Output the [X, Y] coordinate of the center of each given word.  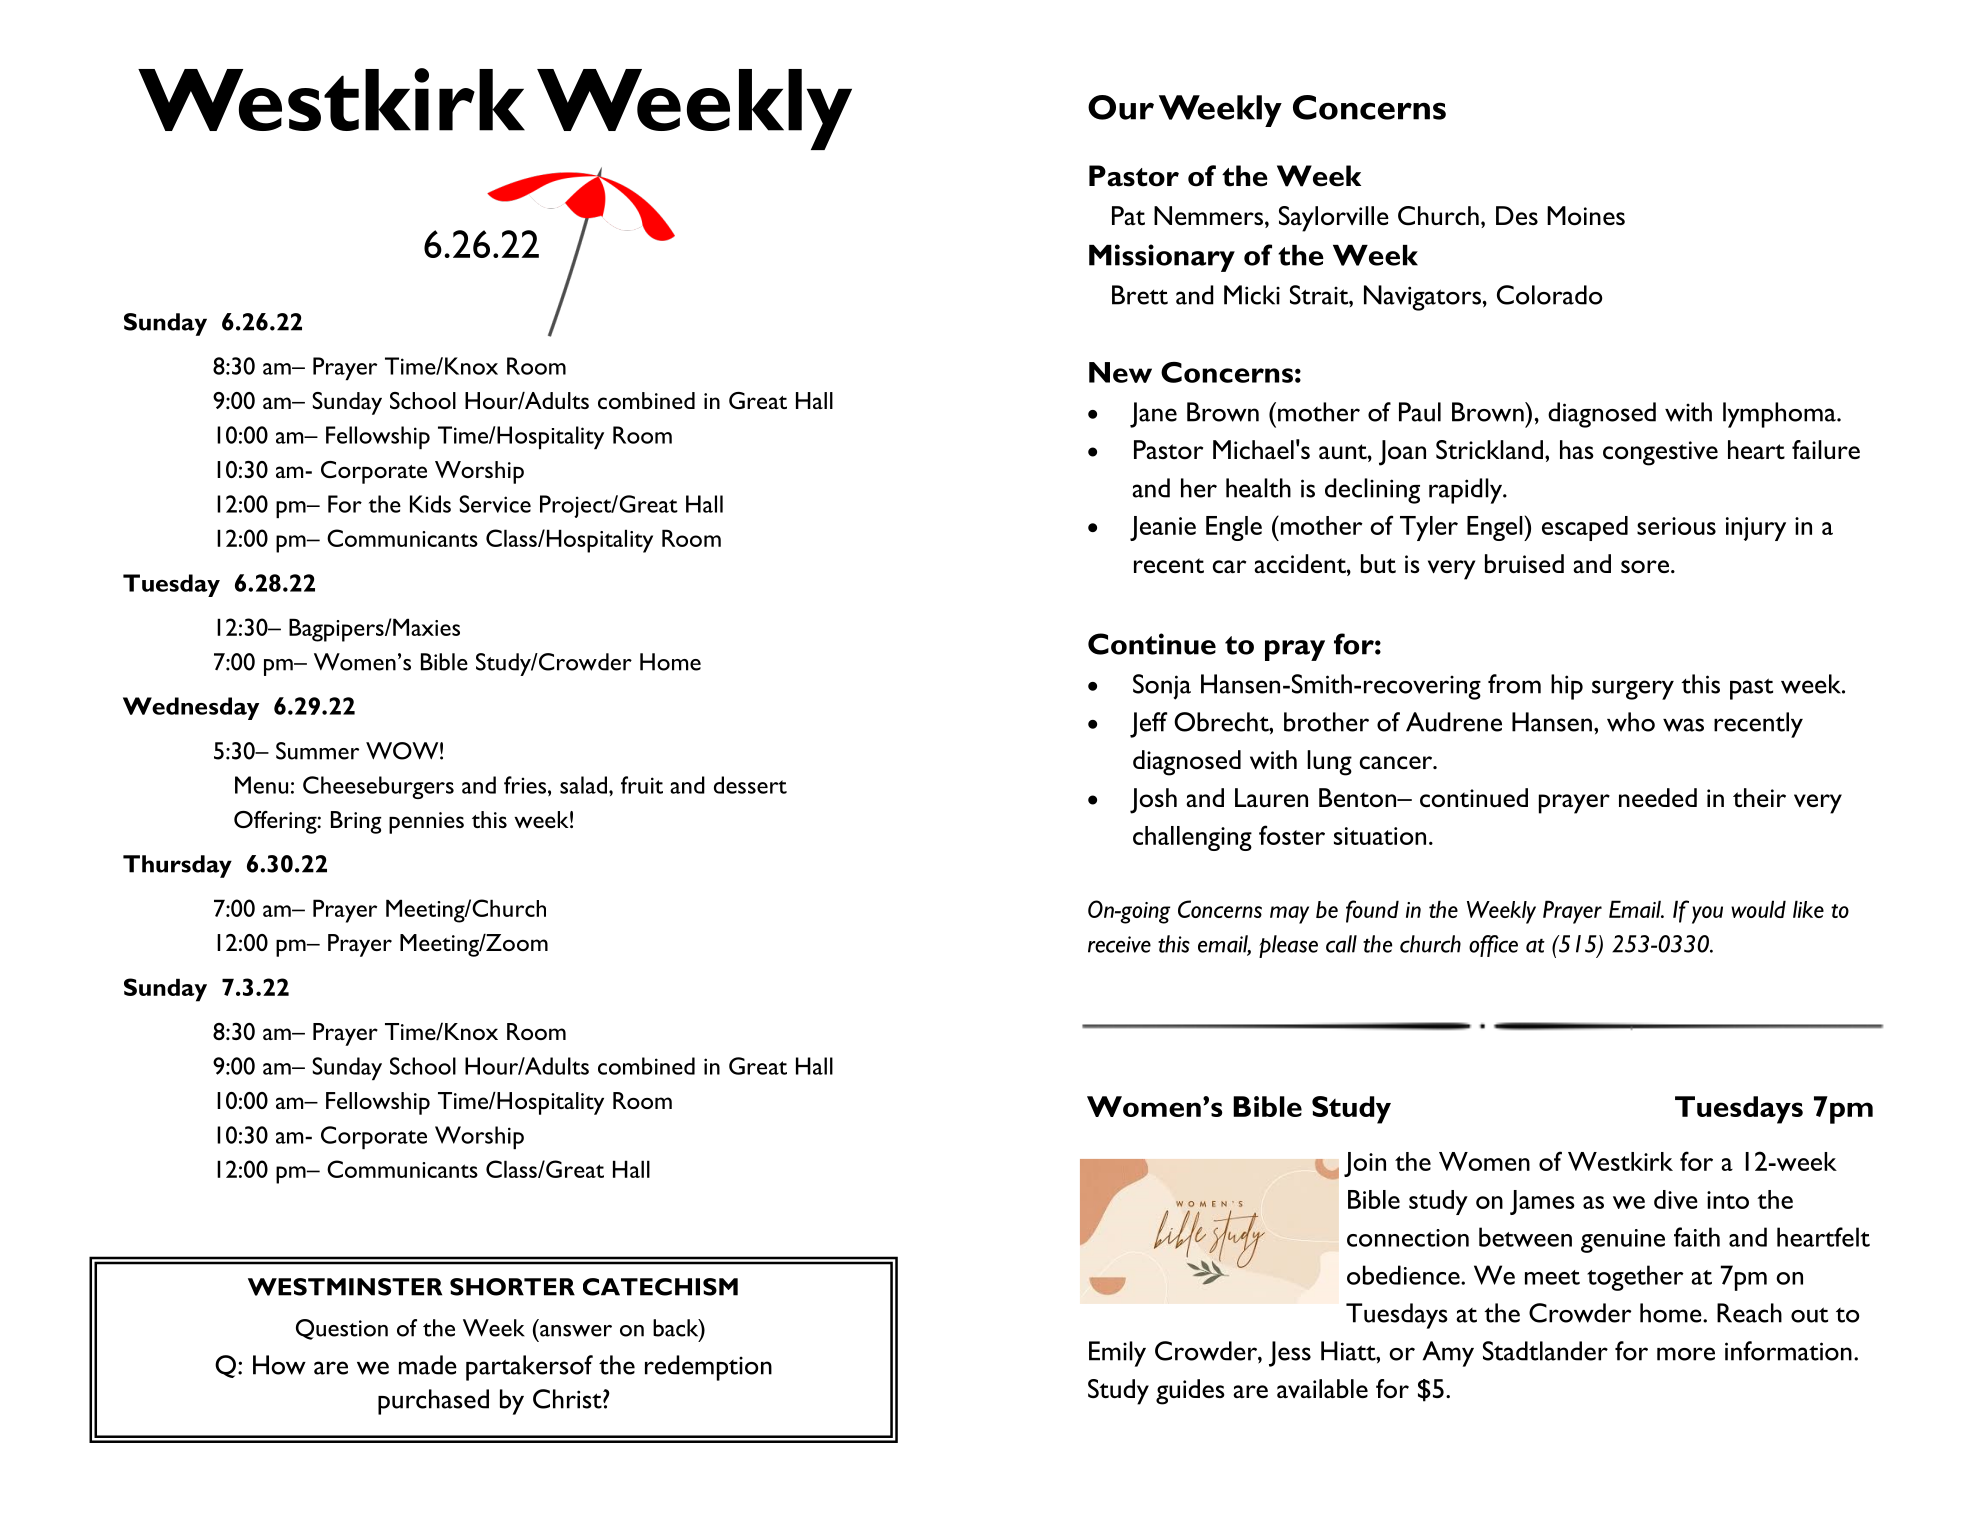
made [428, 1365]
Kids [430, 504]
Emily [1117, 1354]
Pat [1128, 215]
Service [495, 504]
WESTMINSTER [345, 1287]
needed [1658, 797]
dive [1676, 1199]
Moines [1586, 216]
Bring [356, 822]
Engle [1234, 528]
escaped [1585, 528]
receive [1119, 944]
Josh [1153, 801]
